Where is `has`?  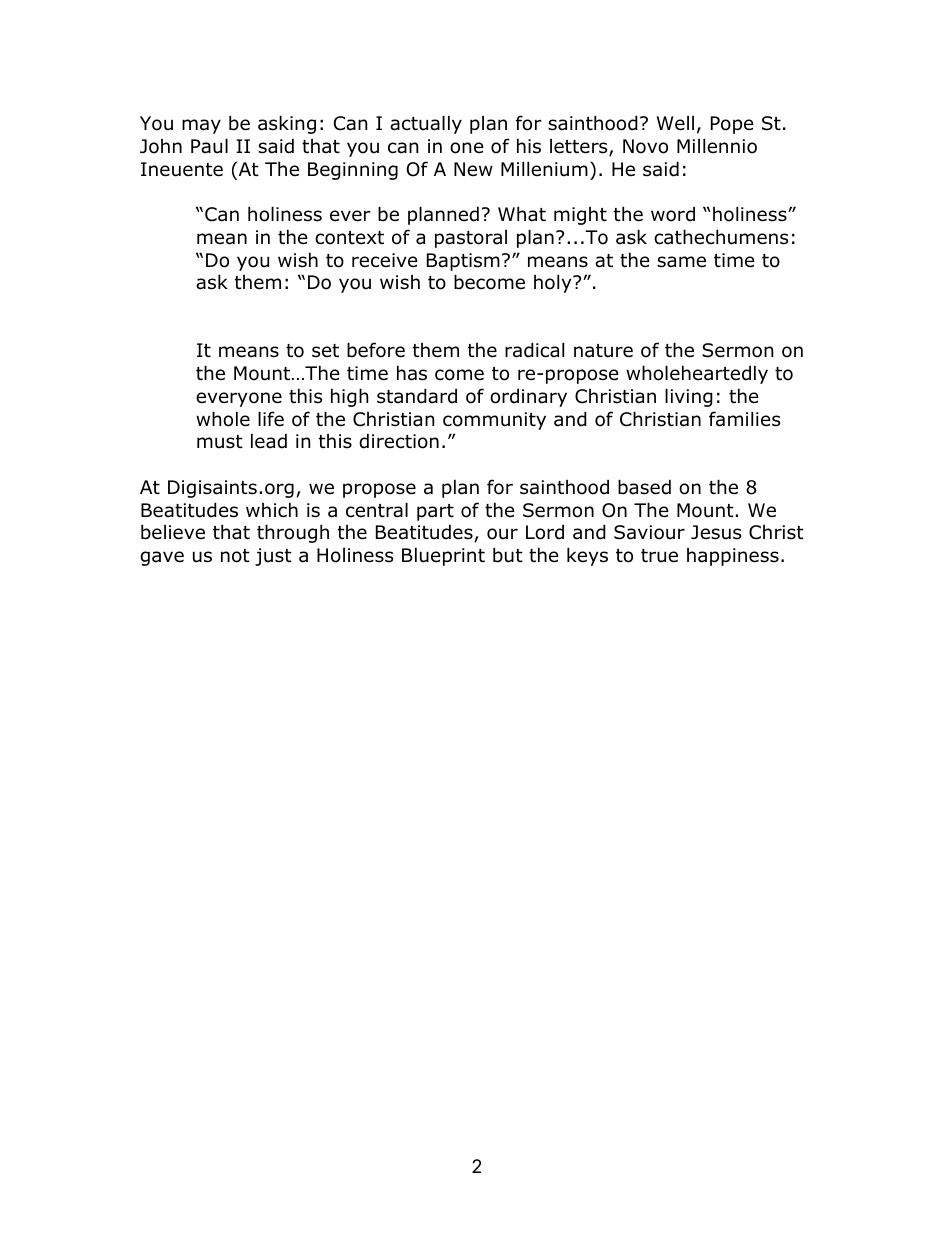 has is located at coordinates (412, 373).
